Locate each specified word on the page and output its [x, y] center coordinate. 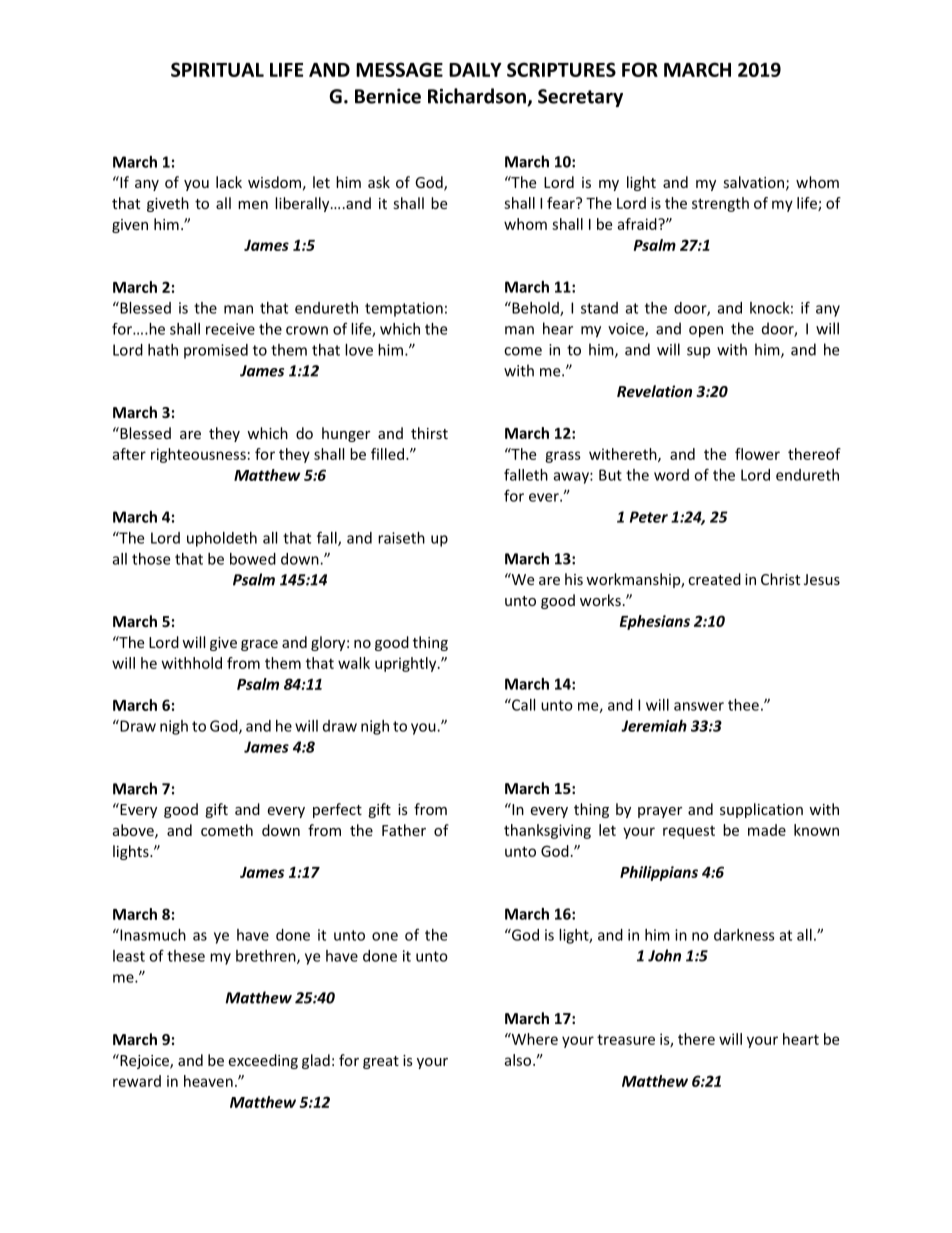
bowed [253, 559]
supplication [761, 810]
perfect [337, 810]
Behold [535, 309]
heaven [208, 1081]
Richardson [478, 97]
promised [216, 351]
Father [404, 830]
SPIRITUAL [217, 69]
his [574, 579]
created [714, 579]
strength [720, 204]
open [706, 332]
